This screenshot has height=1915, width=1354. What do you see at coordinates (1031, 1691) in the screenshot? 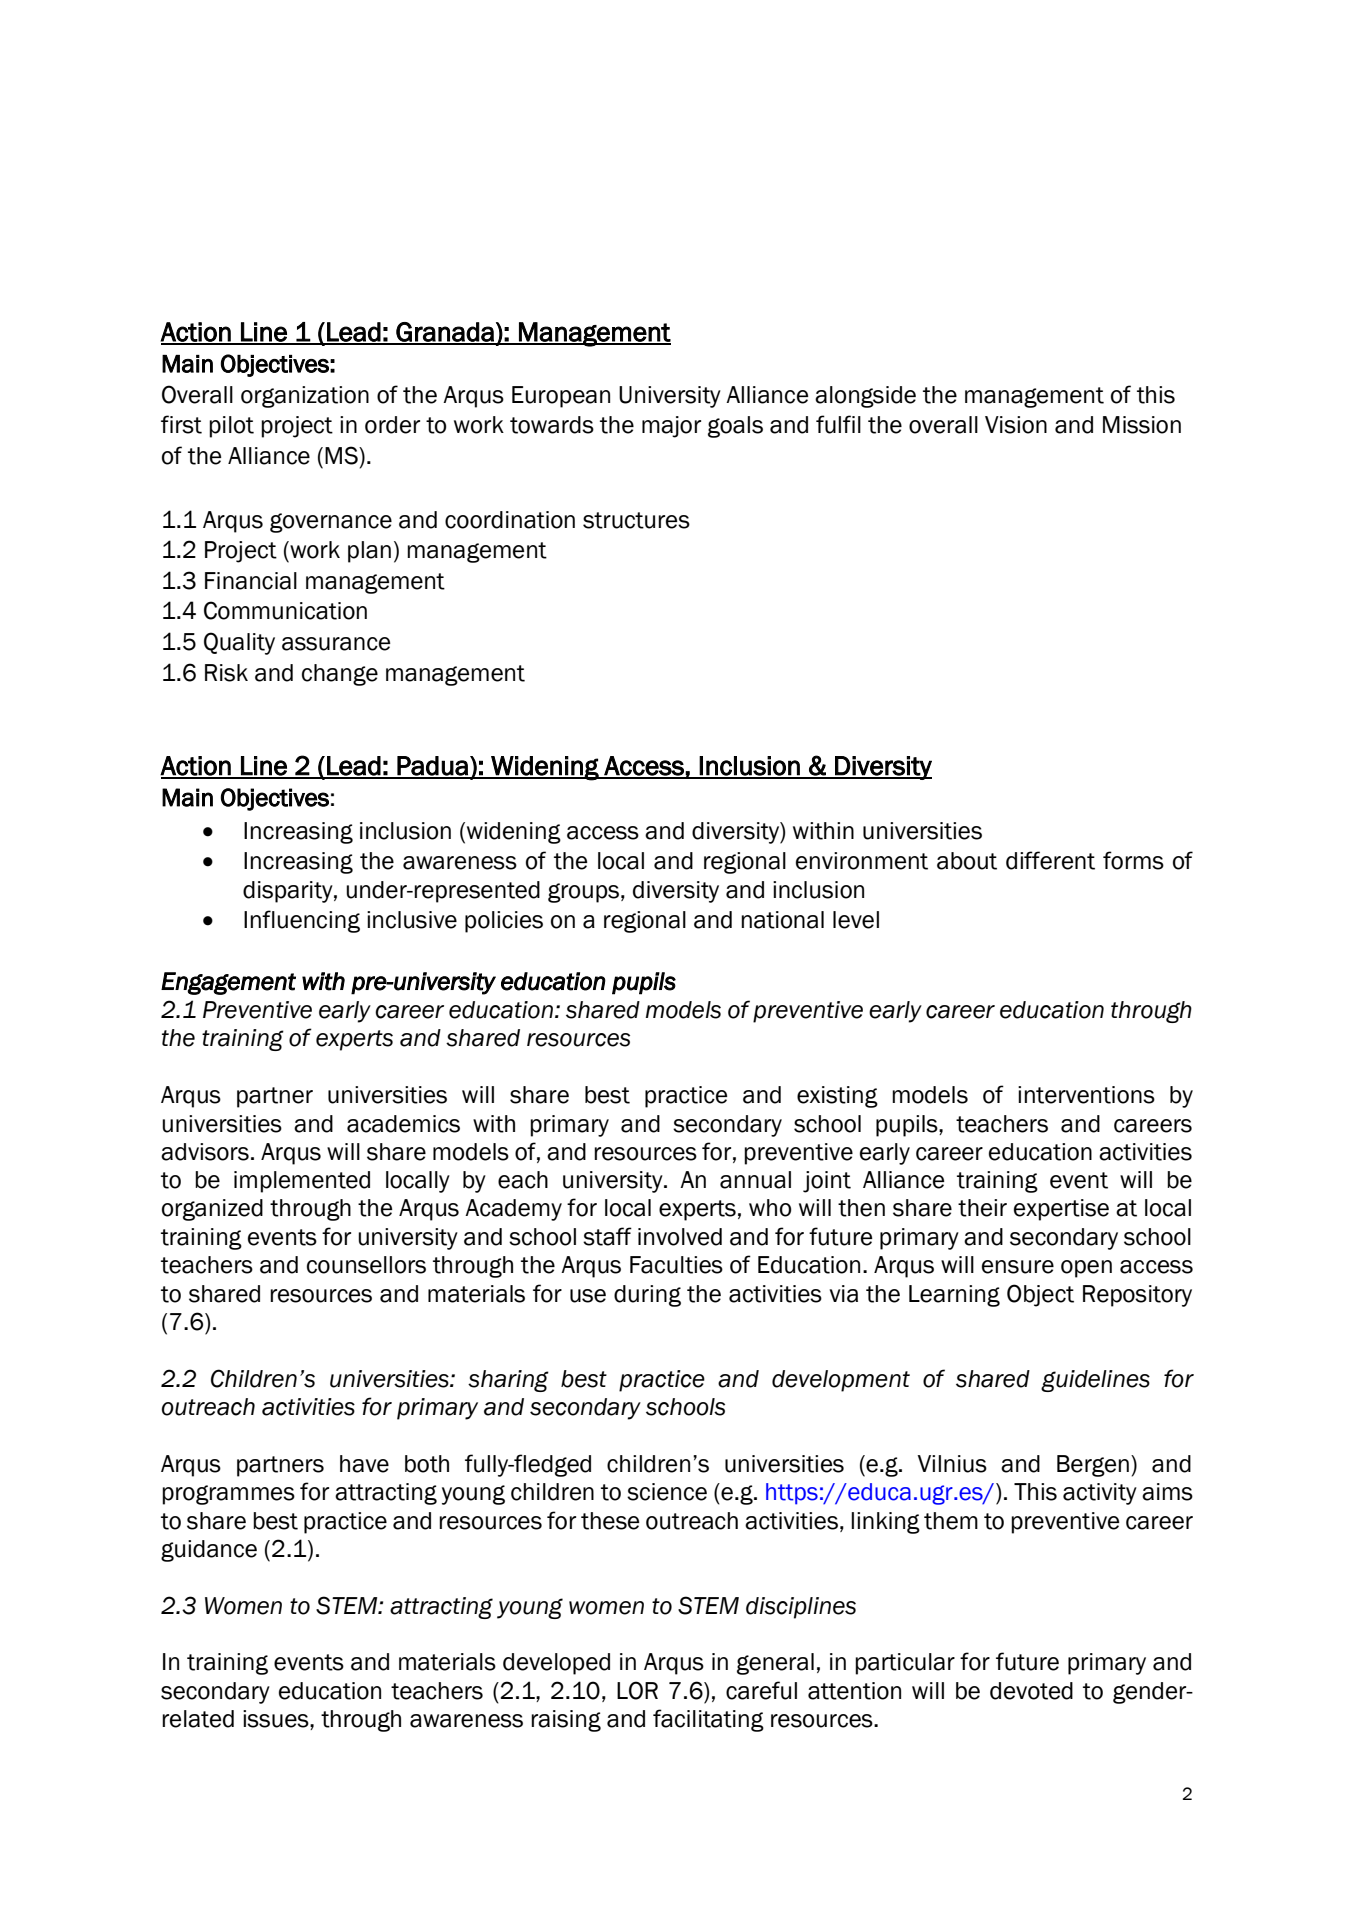
I see `devoted` at bounding box center [1031, 1691].
